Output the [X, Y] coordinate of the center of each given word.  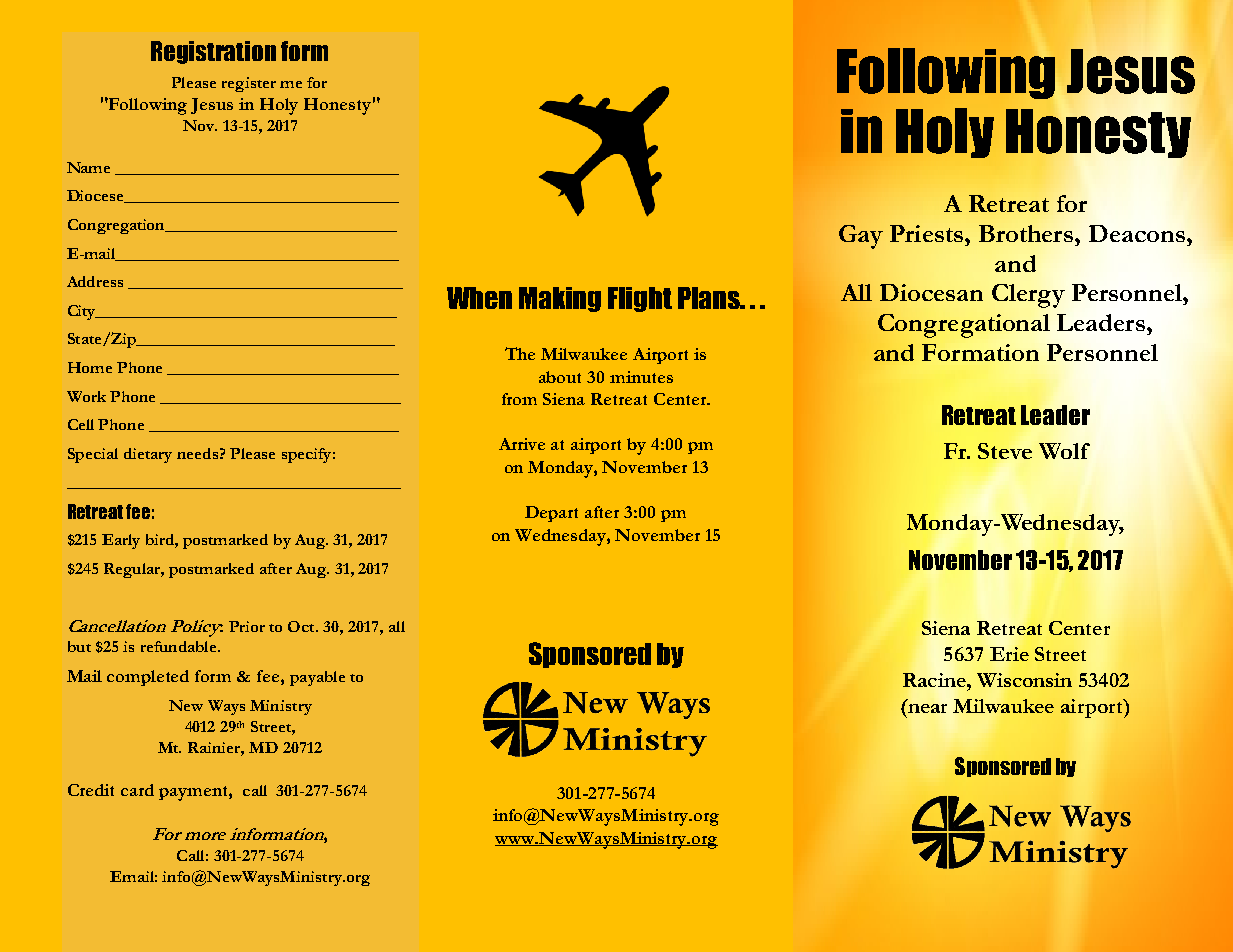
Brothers [1027, 233]
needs [197, 453]
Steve [1005, 451]
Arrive [522, 444]
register [249, 84]
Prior [247, 626]
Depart [551, 514]
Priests [928, 233]
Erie [1009, 654]
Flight [640, 299]
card [137, 790]
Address [95, 281]
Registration [213, 52]
